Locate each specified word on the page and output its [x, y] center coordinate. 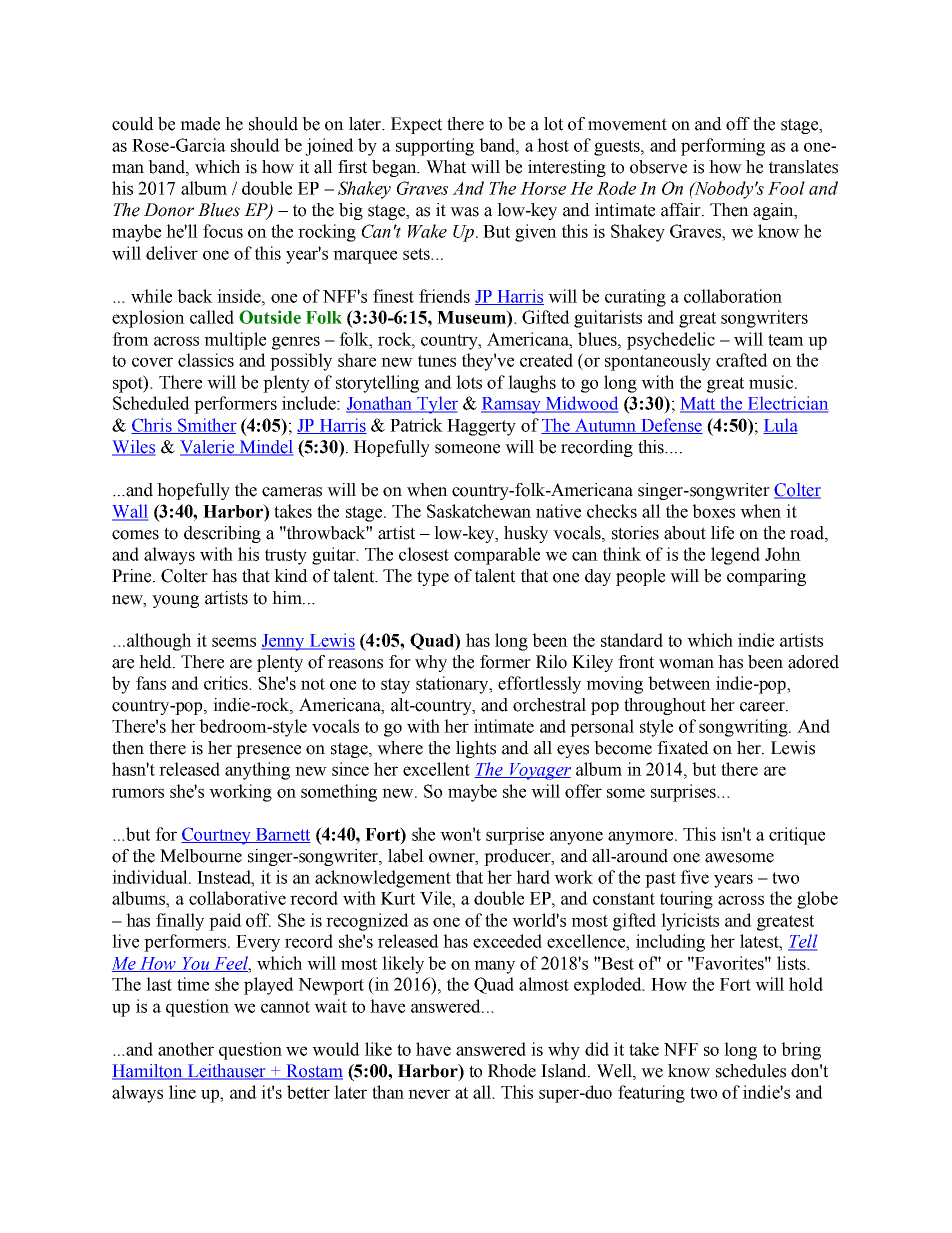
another [186, 1049]
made [200, 124]
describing [222, 534]
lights [476, 749]
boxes [713, 511]
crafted [742, 360]
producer [518, 857]
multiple [235, 341]
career [763, 707]
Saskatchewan [479, 511]
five [694, 877]
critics [227, 683]
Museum [472, 317]
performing [723, 147]
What [446, 167]
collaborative [237, 898]
